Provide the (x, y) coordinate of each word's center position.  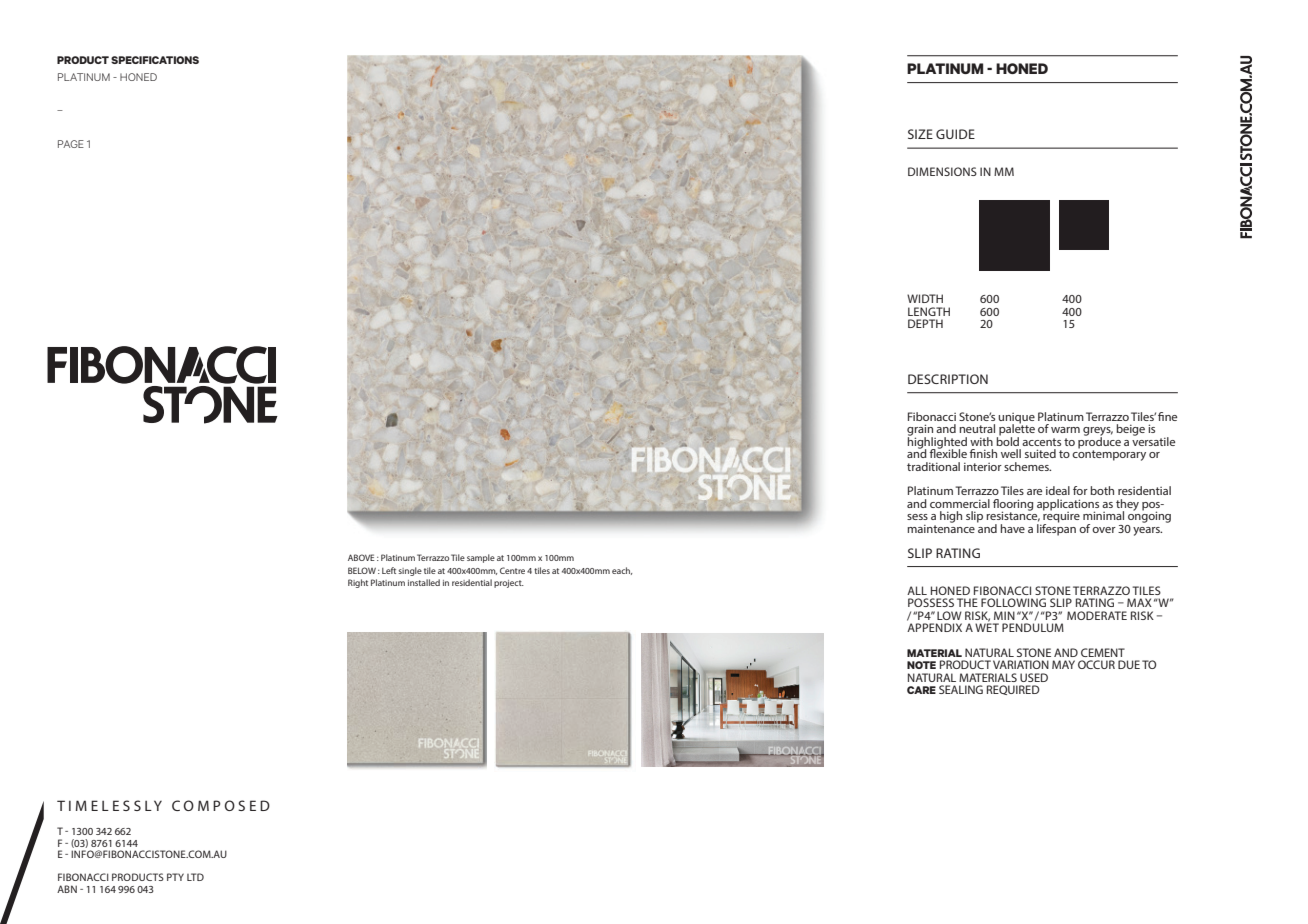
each (622, 571)
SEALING (961, 689)
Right (358, 583)
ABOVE (361, 557)
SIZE (920, 134)
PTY (175, 877)
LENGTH (929, 311)
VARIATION (1021, 664)
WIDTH (925, 298)
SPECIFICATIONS (155, 60)
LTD (195, 877)
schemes (1027, 466)
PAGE (71, 144)
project (509, 584)
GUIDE (955, 134)
